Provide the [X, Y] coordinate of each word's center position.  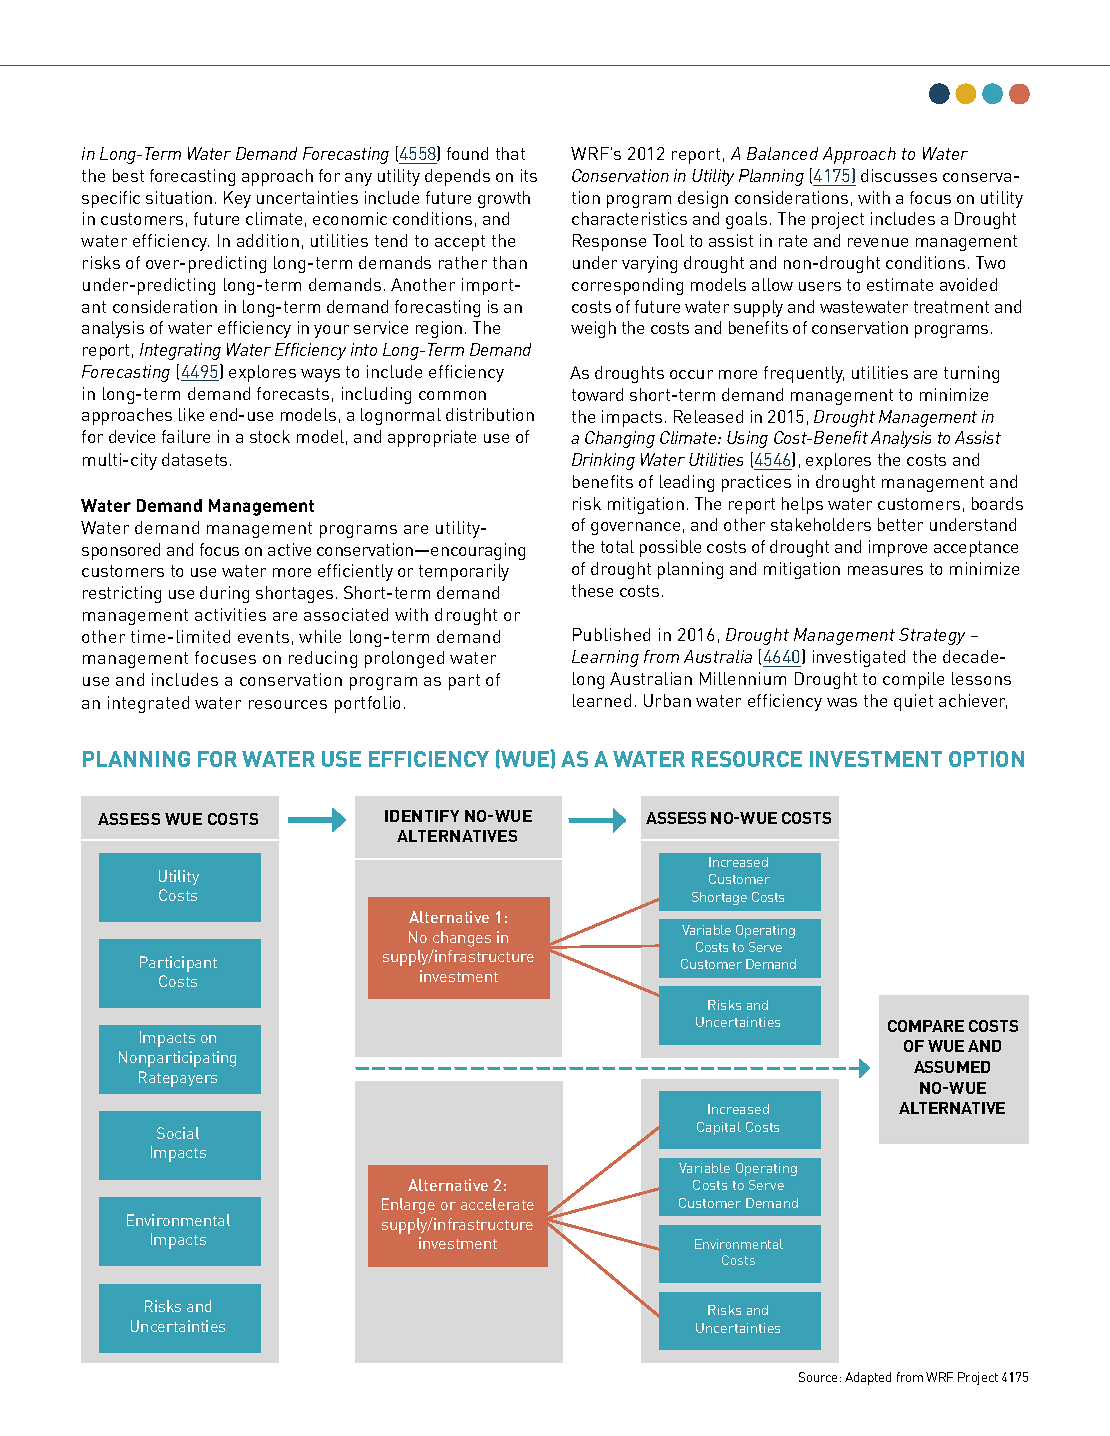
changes [462, 939]
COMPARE [926, 1026]
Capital [719, 1128]
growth [504, 199]
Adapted [868, 1378]
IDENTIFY [422, 816]
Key [237, 199]
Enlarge [408, 1206]
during [224, 594]
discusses [899, 175]
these [592, 590]
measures [885, 570]
